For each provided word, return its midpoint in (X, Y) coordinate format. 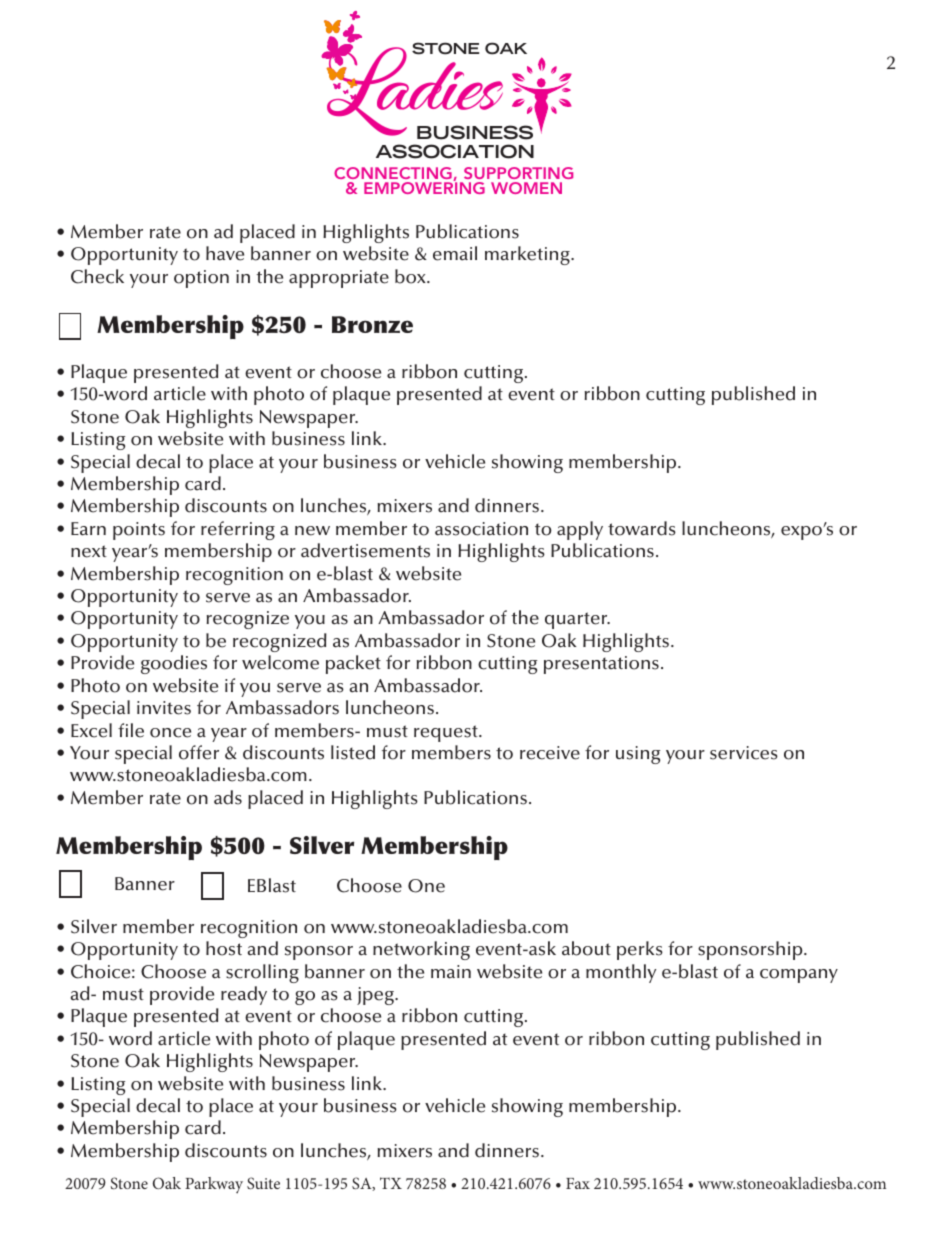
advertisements (365, 550)
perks (640, 950)
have (225, 253)
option (201, 279)
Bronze (372, 324)
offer (199, 752)
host (224, 948)
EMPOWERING (424, 187)
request (447, 733)
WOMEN (526, 188)
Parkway (214, 1185)
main (451, 972)
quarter (577, 620)
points (139, 531)
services (744, 753)
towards (642, 528)
